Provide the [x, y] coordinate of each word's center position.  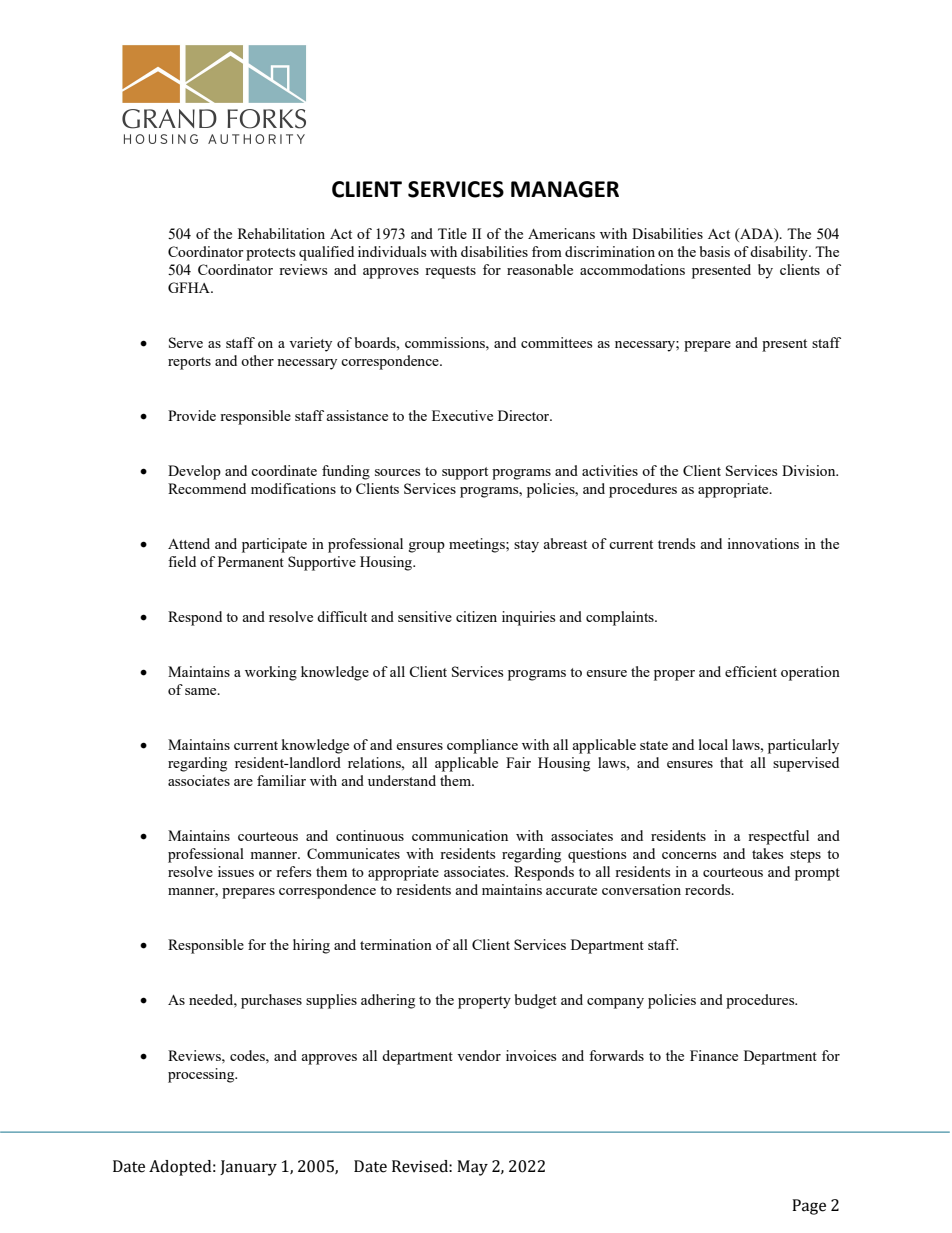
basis [715, 251]
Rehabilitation [281, 233]
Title [452, 233]
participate [274, 545]
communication [460, 835]
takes [767, 853]
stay [526, 546]
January [248, 1168]
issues [236, 871]
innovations [763, 543]
